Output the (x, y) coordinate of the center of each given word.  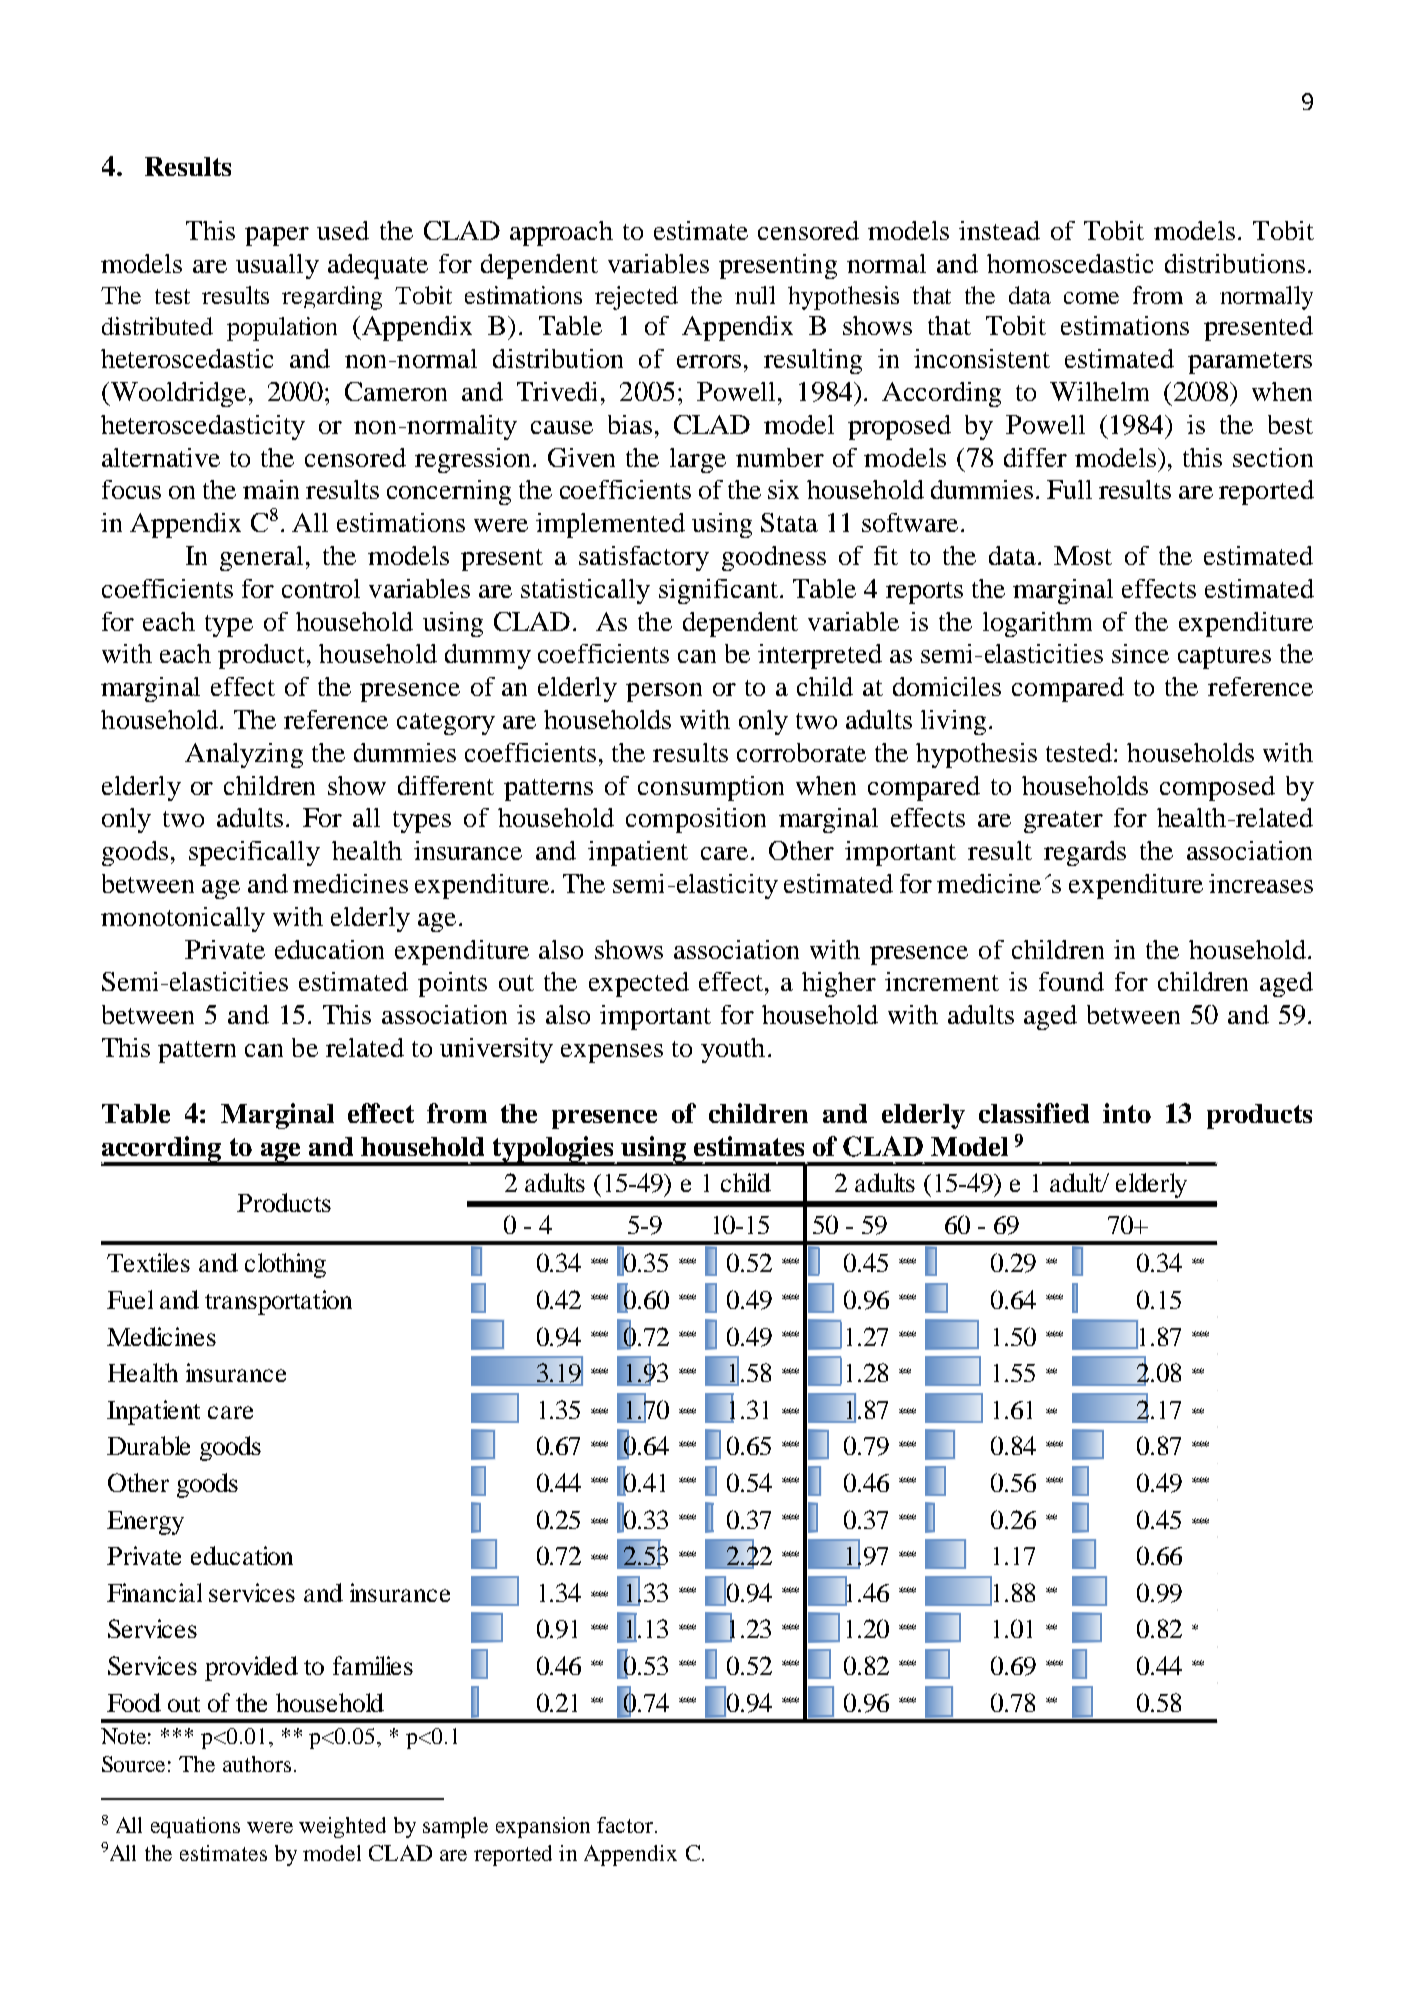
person (664, 692)
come (1091, 298)
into (1127, 1113)
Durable (148, 1445)
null (755, 295)
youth (733, 1050)
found (1071, 981)
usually (277, 266)
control (321, 588)
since (1140, 653)
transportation (278, 1302)
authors (257, 1764)
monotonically (183, 919)
